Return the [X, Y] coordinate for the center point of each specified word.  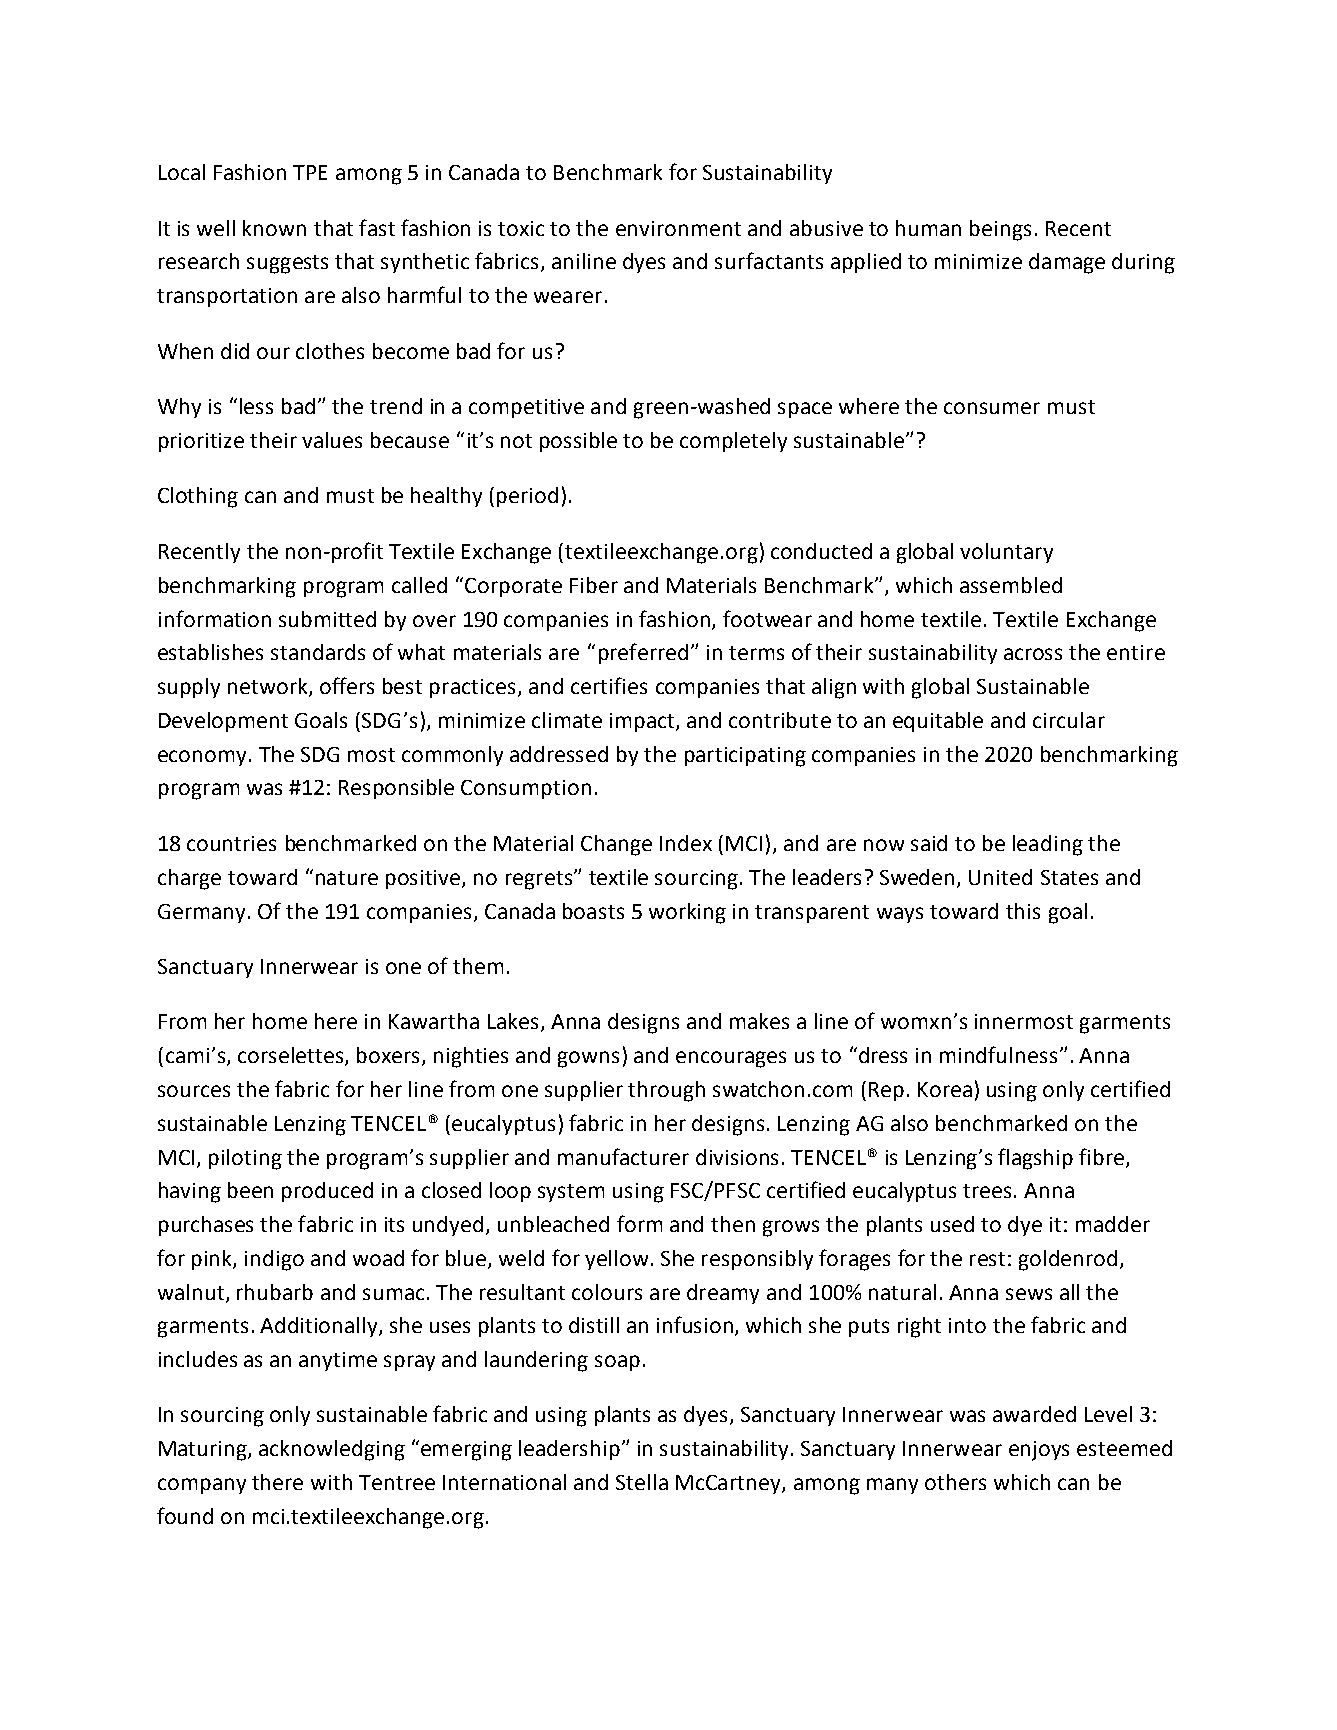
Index [686, 843]
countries [231, 843]
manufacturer [623, 1156]
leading [1048, 845]
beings [1000, 230]
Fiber [594, 585]
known [274, 228]
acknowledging [332, 1450]
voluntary [1006, 553]
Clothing [198, 497]
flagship [1035, 1159]
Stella [642, 1482]
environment [678, 228]
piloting [245, 1159]
